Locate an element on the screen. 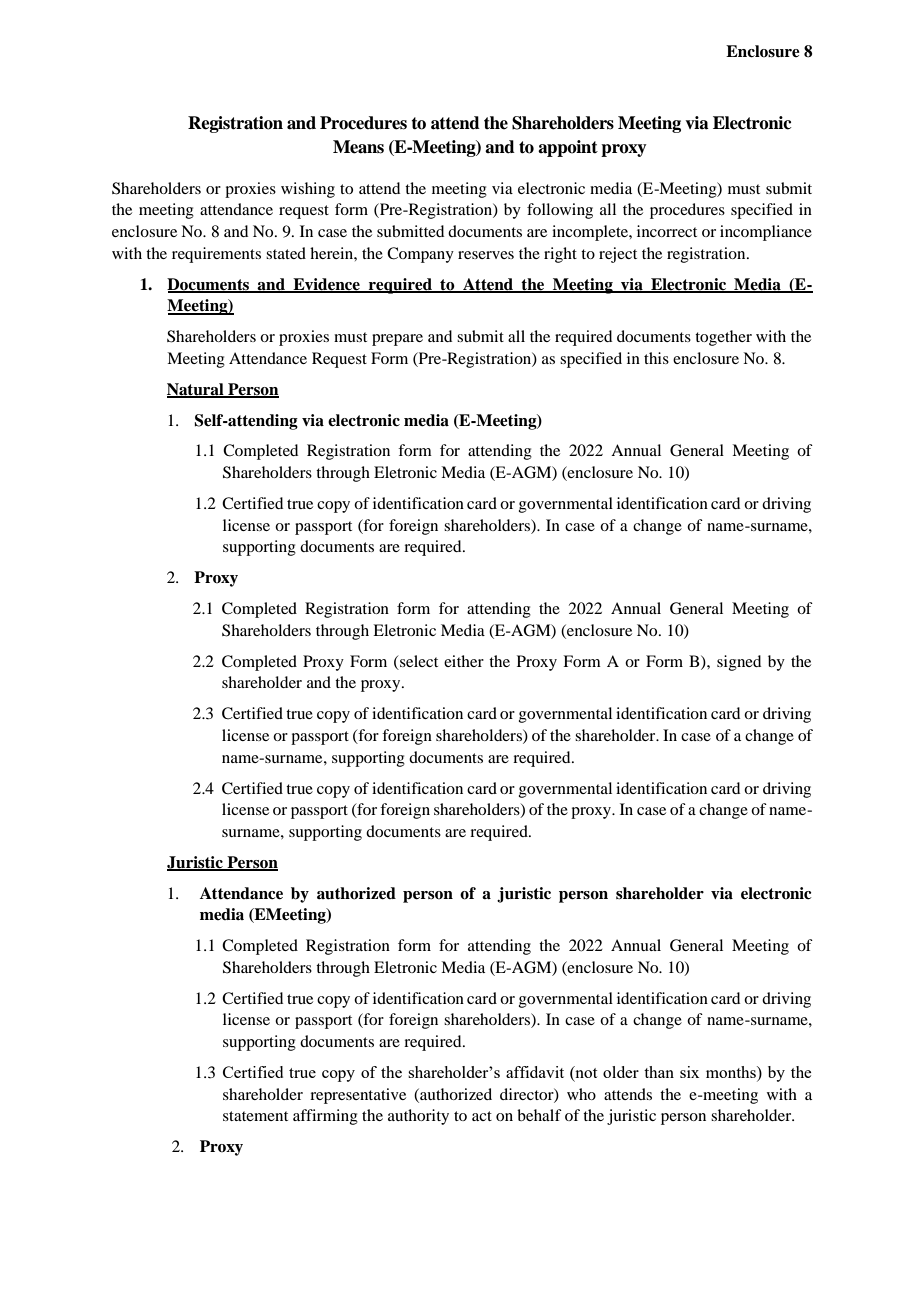 This screenshot has width=924, height=1308. than is located at coordinates (659, 1072).
